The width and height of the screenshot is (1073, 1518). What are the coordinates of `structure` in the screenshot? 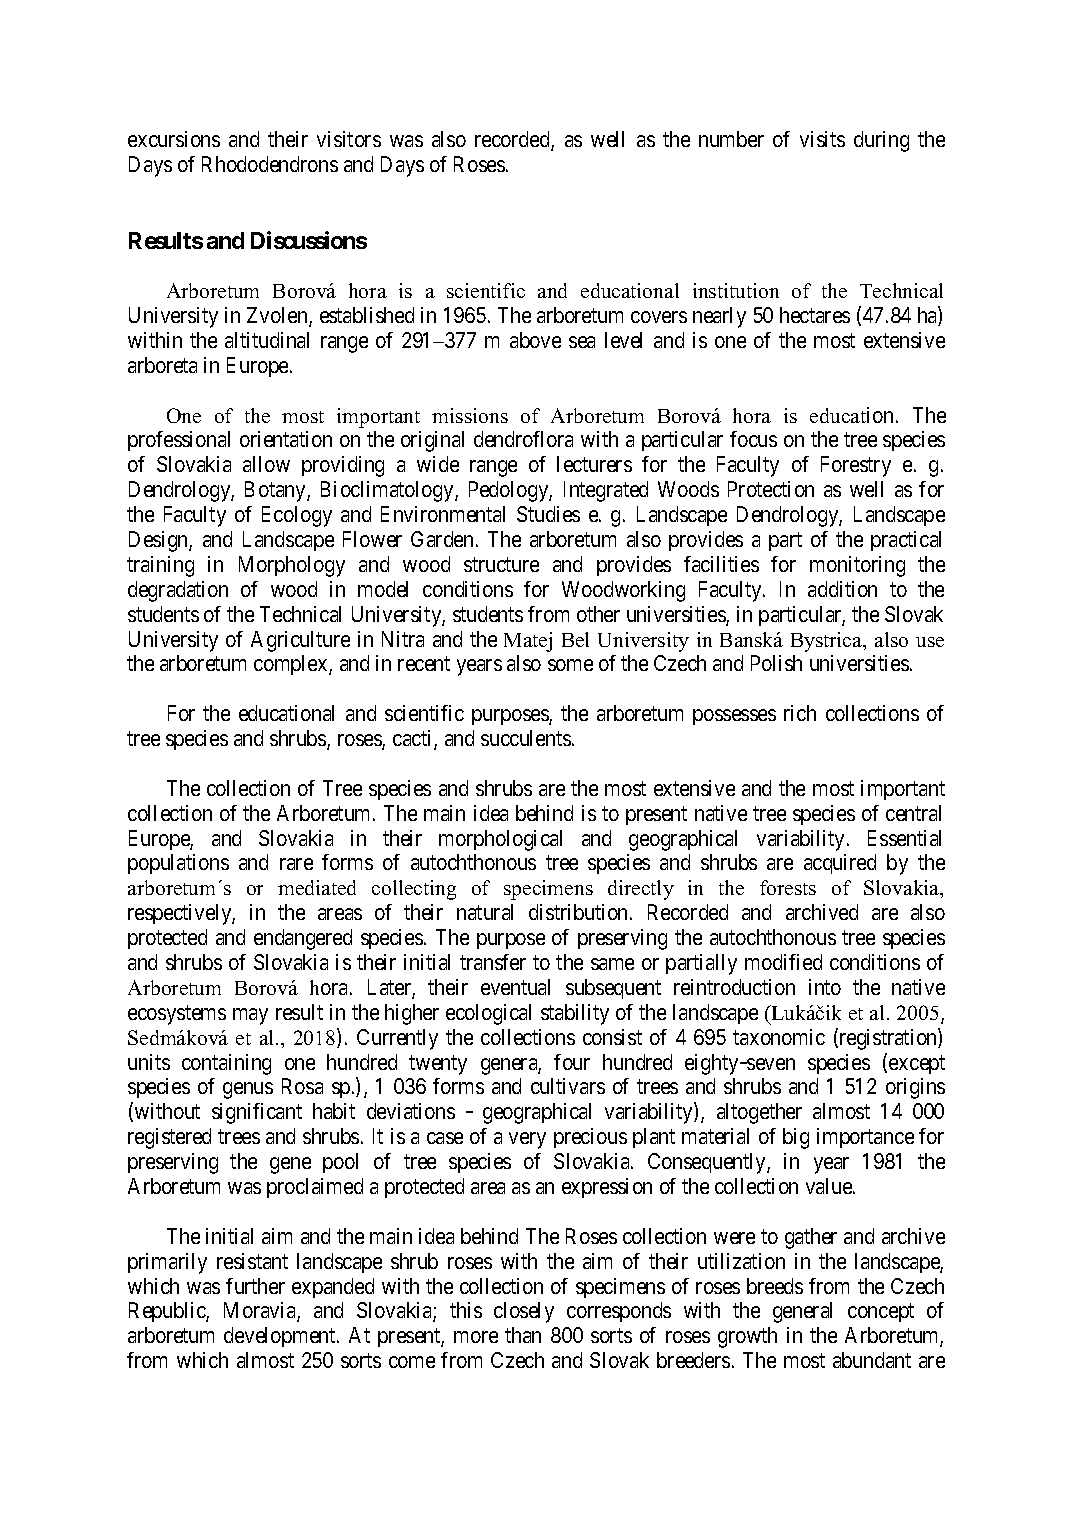 It's located at (501, 564).
